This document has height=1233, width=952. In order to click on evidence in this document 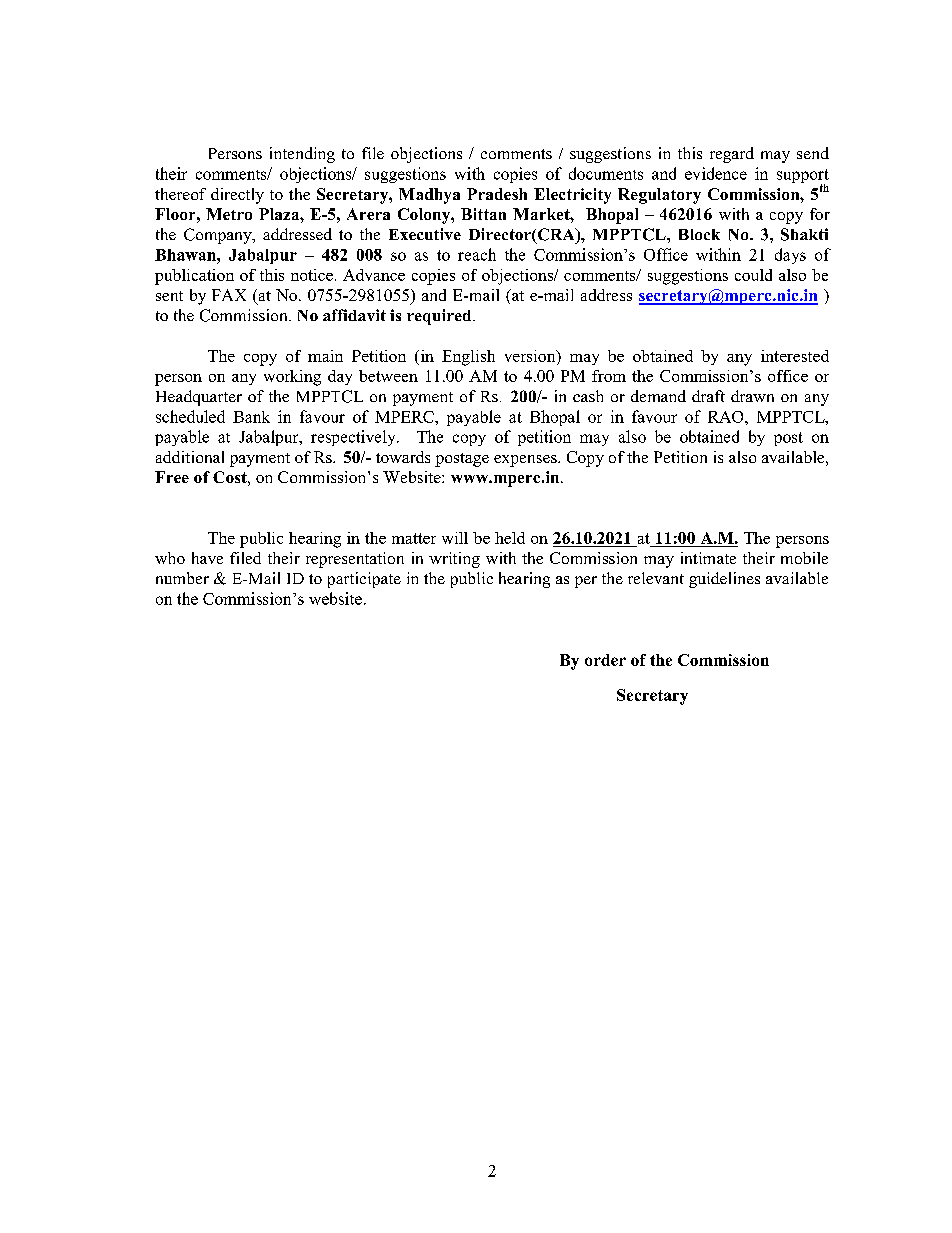, I will do `click(716, 173)`.
